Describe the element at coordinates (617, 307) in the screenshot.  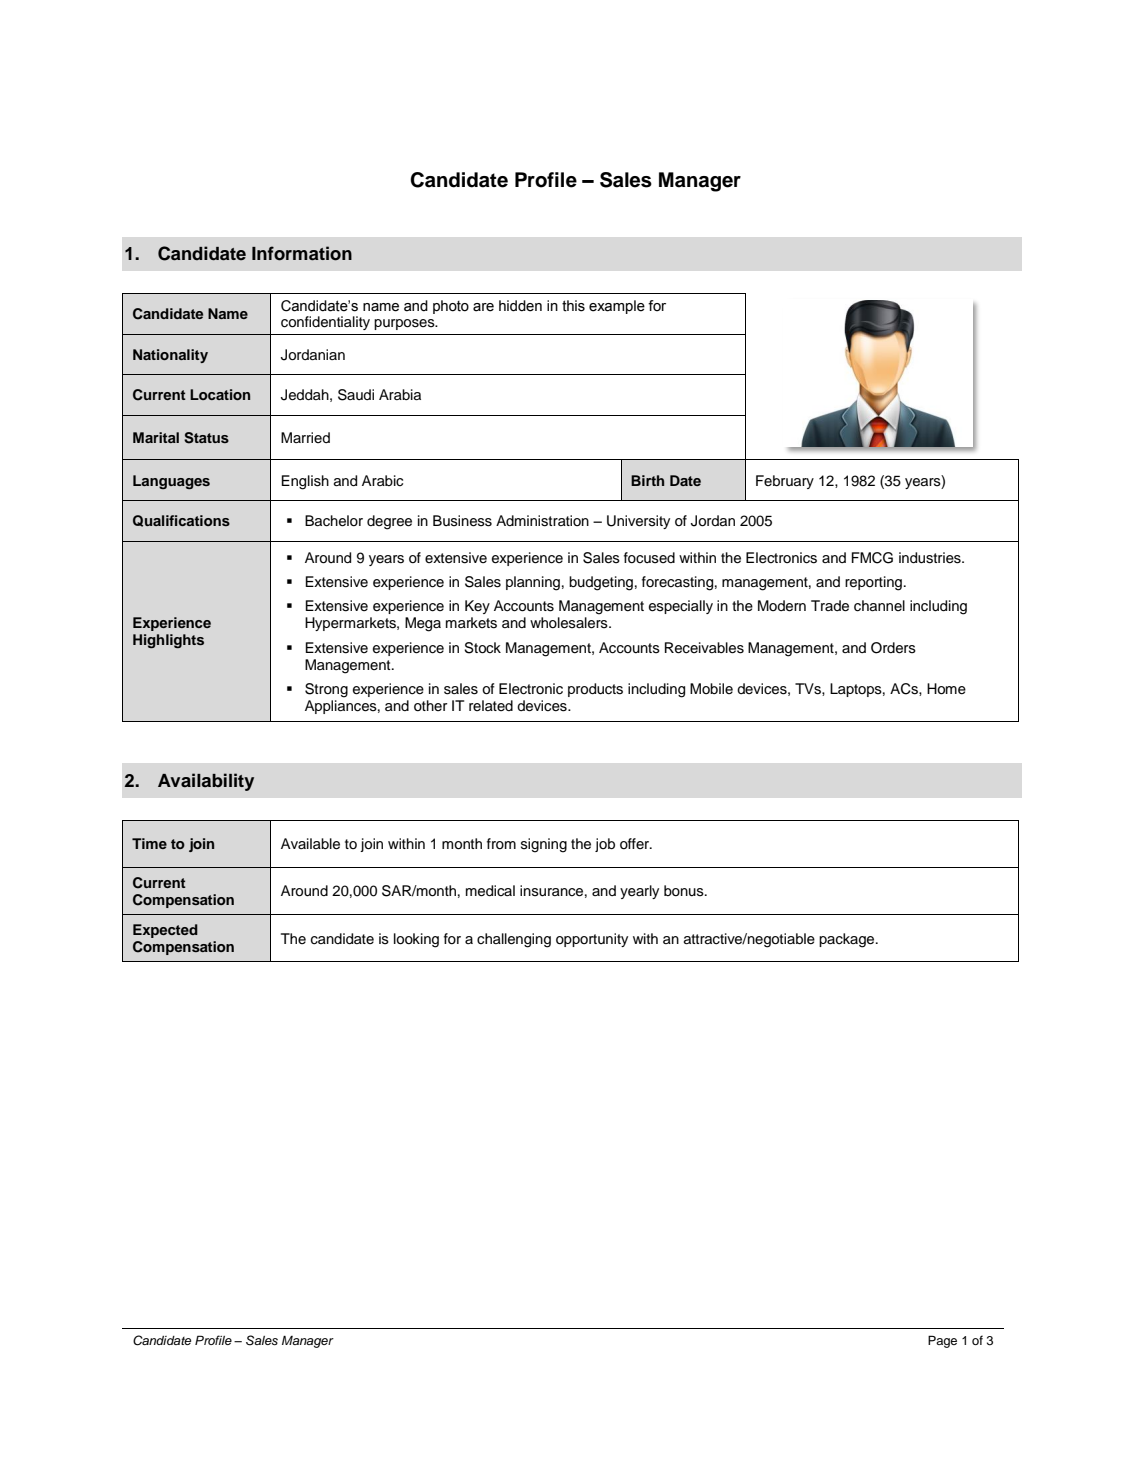
I see `example` at that location.
